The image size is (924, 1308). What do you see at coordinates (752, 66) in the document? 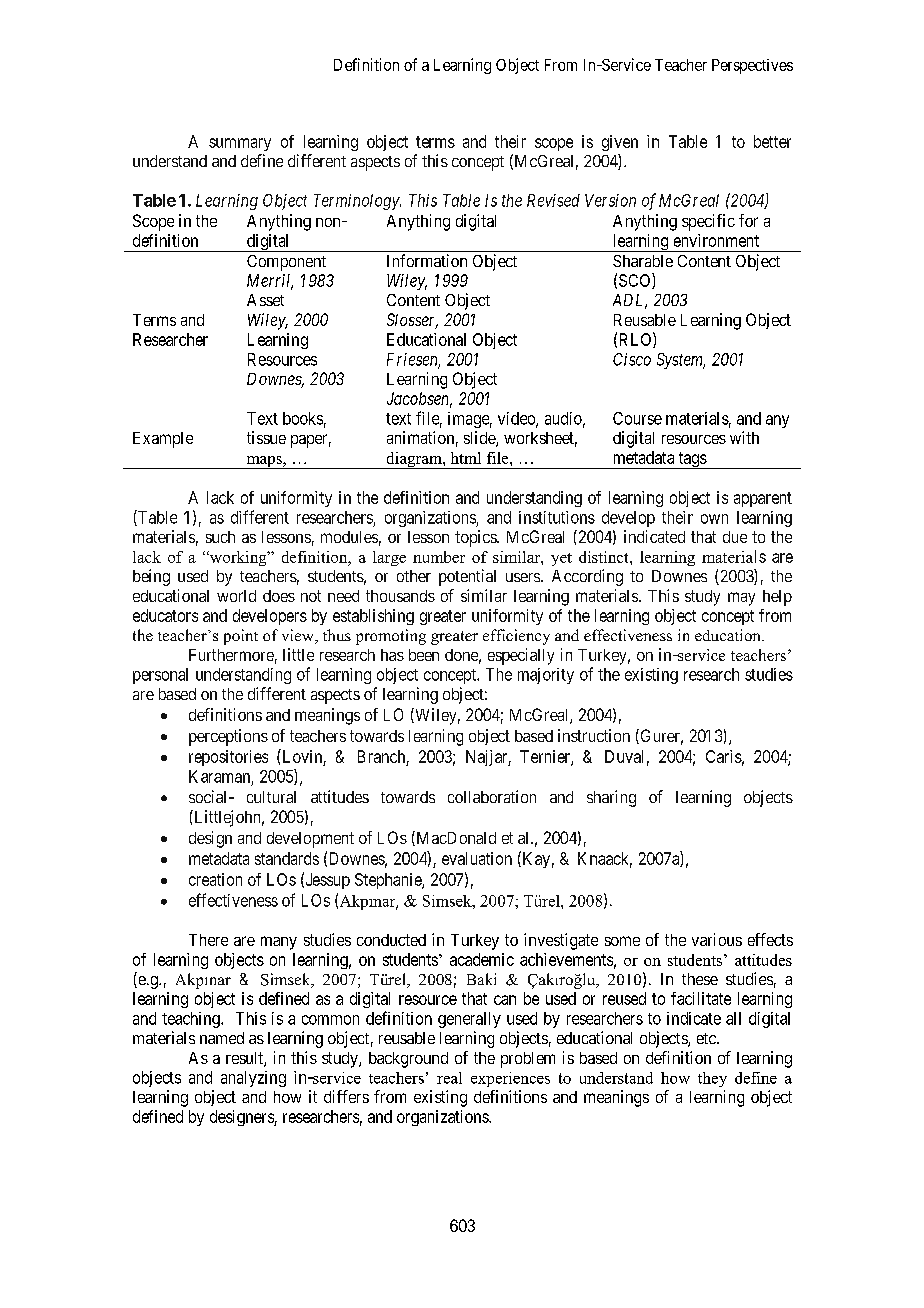
I see `Perspectives` at bounding box center [752, 66].
